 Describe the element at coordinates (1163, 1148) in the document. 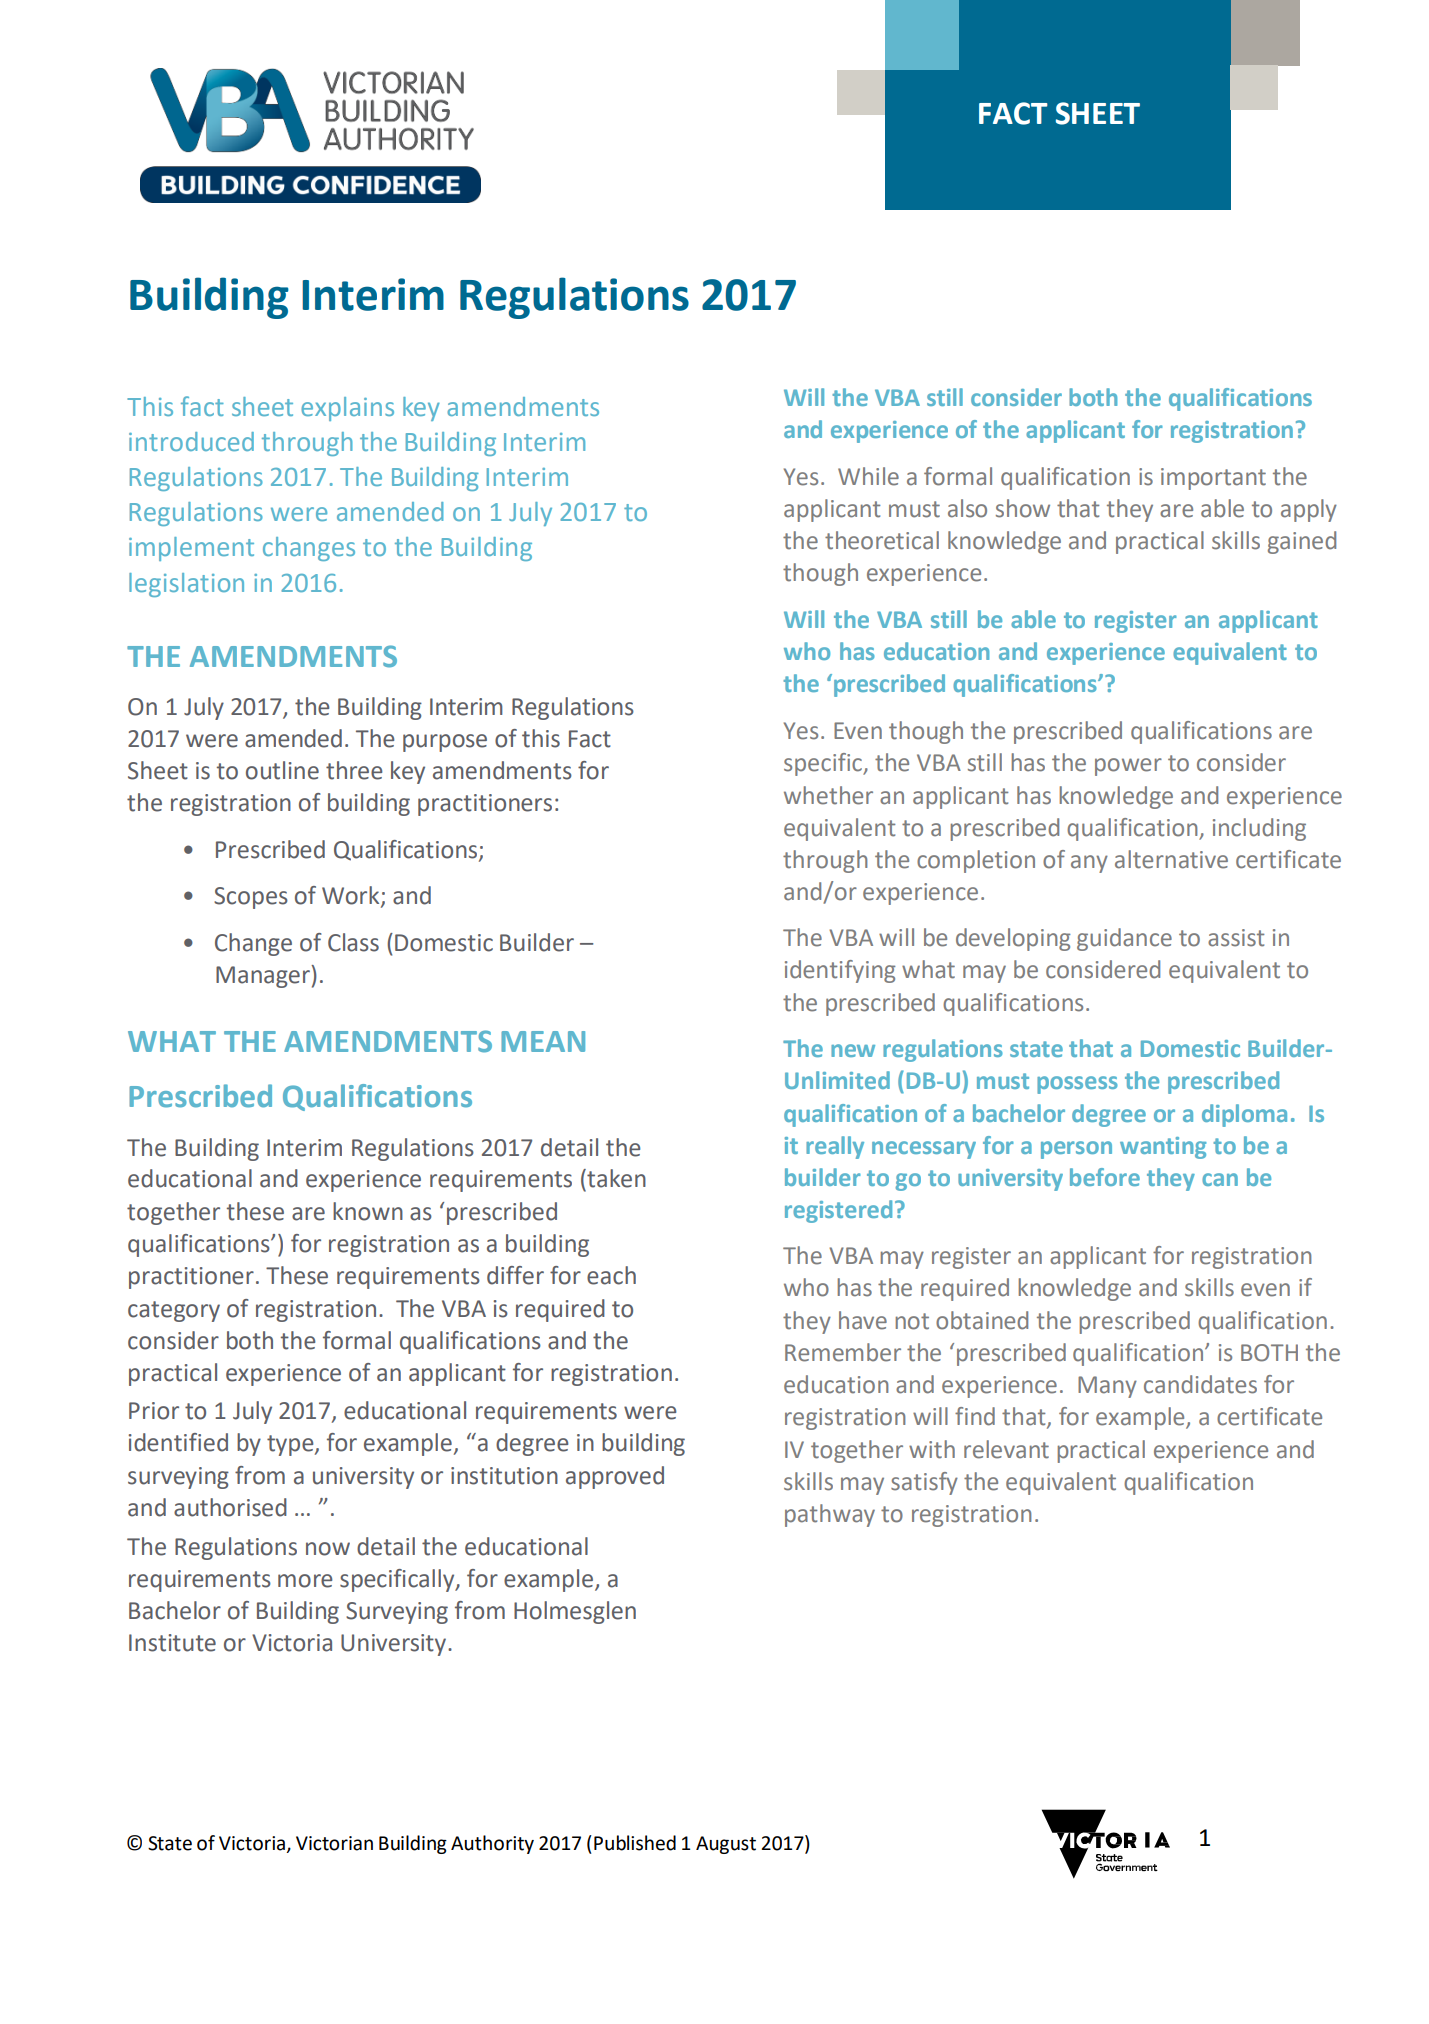

I see `wanting` at that location.
